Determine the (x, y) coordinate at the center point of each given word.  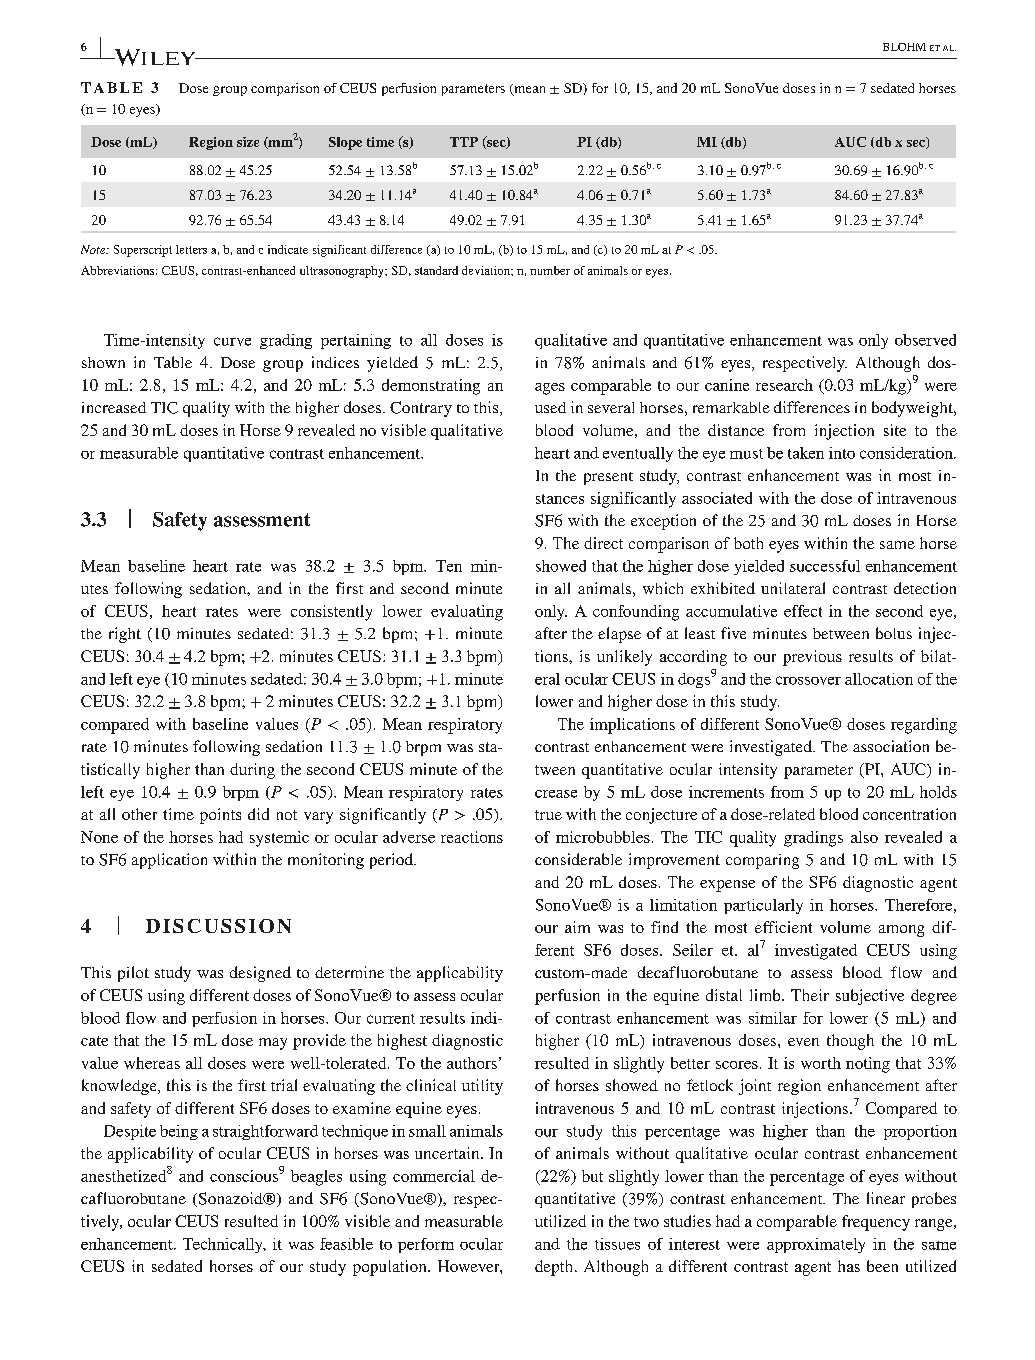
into (842, 453)
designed (260, 974)
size (248, 142)
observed (925, 340)
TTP (464, 142)
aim (577, 927)
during (252, 771)
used (550, 407)
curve (232, 341)
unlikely (624, 658)
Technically (224, 1245)
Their (810, 995)
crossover (808, 680)
